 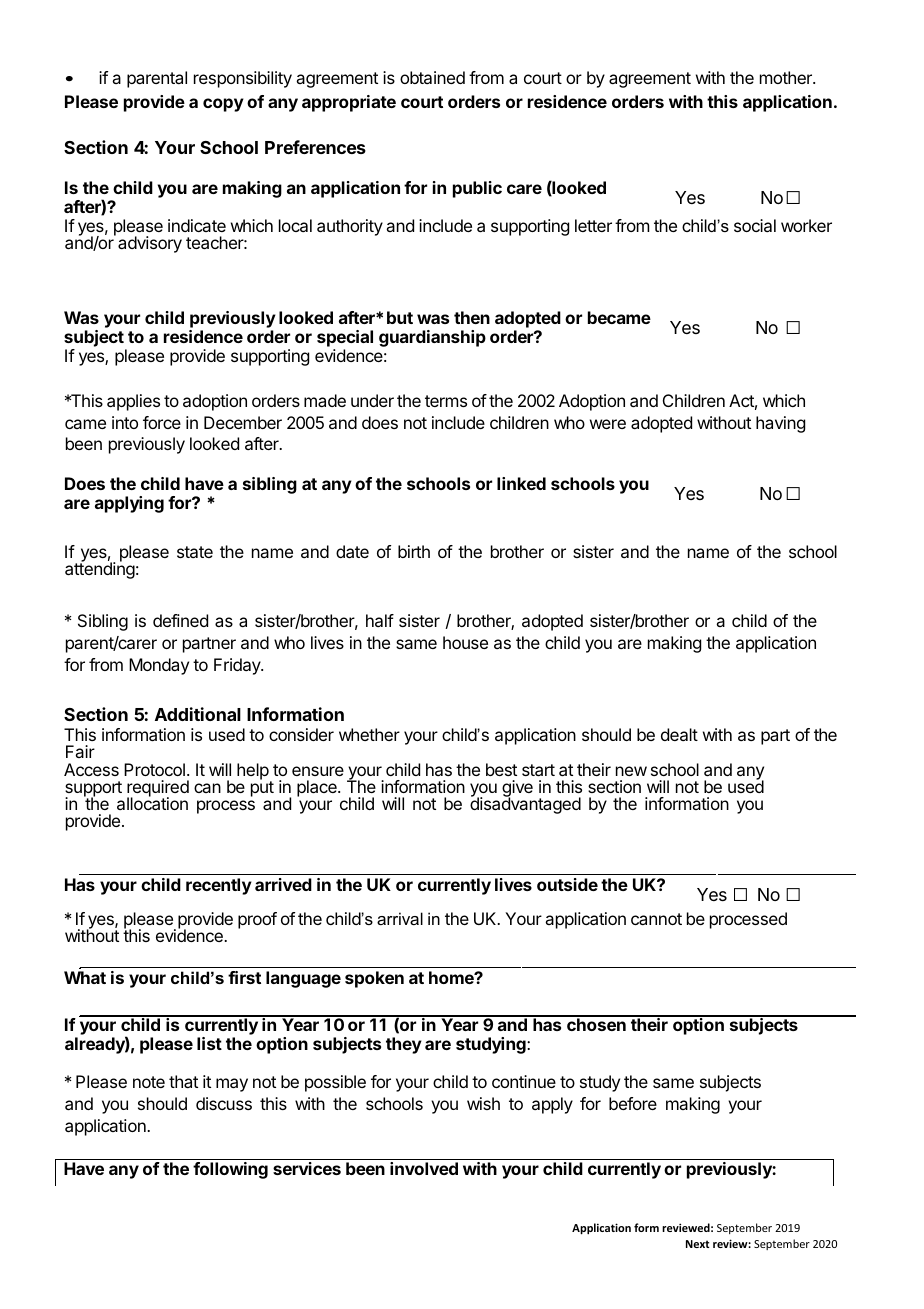 I want to click on disadvantaged, so click(x=525, y=805).
